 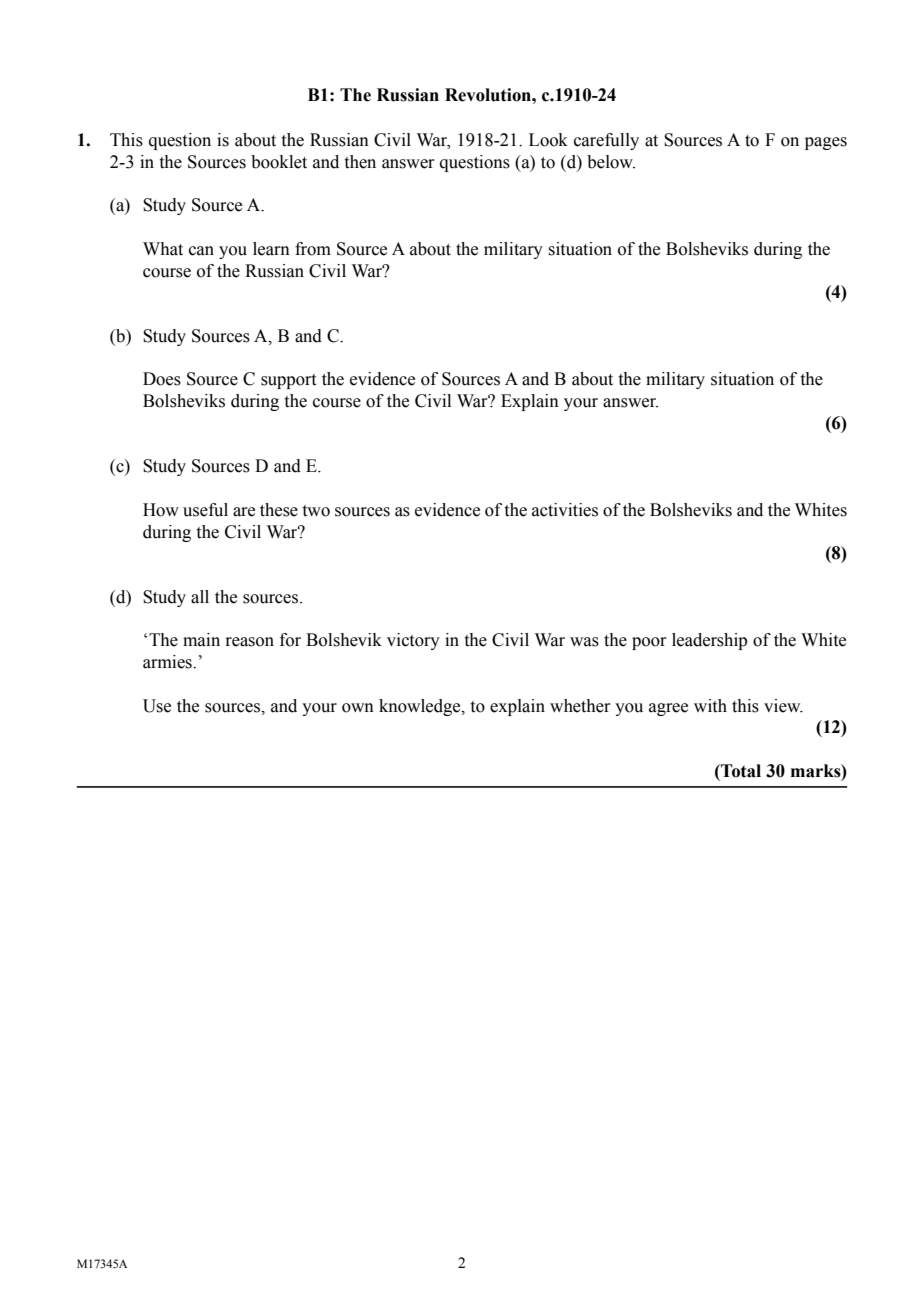 What do you see at coordinates (279, 510) in the screenshot?
I see `these` at bounding box center [279, 510].
